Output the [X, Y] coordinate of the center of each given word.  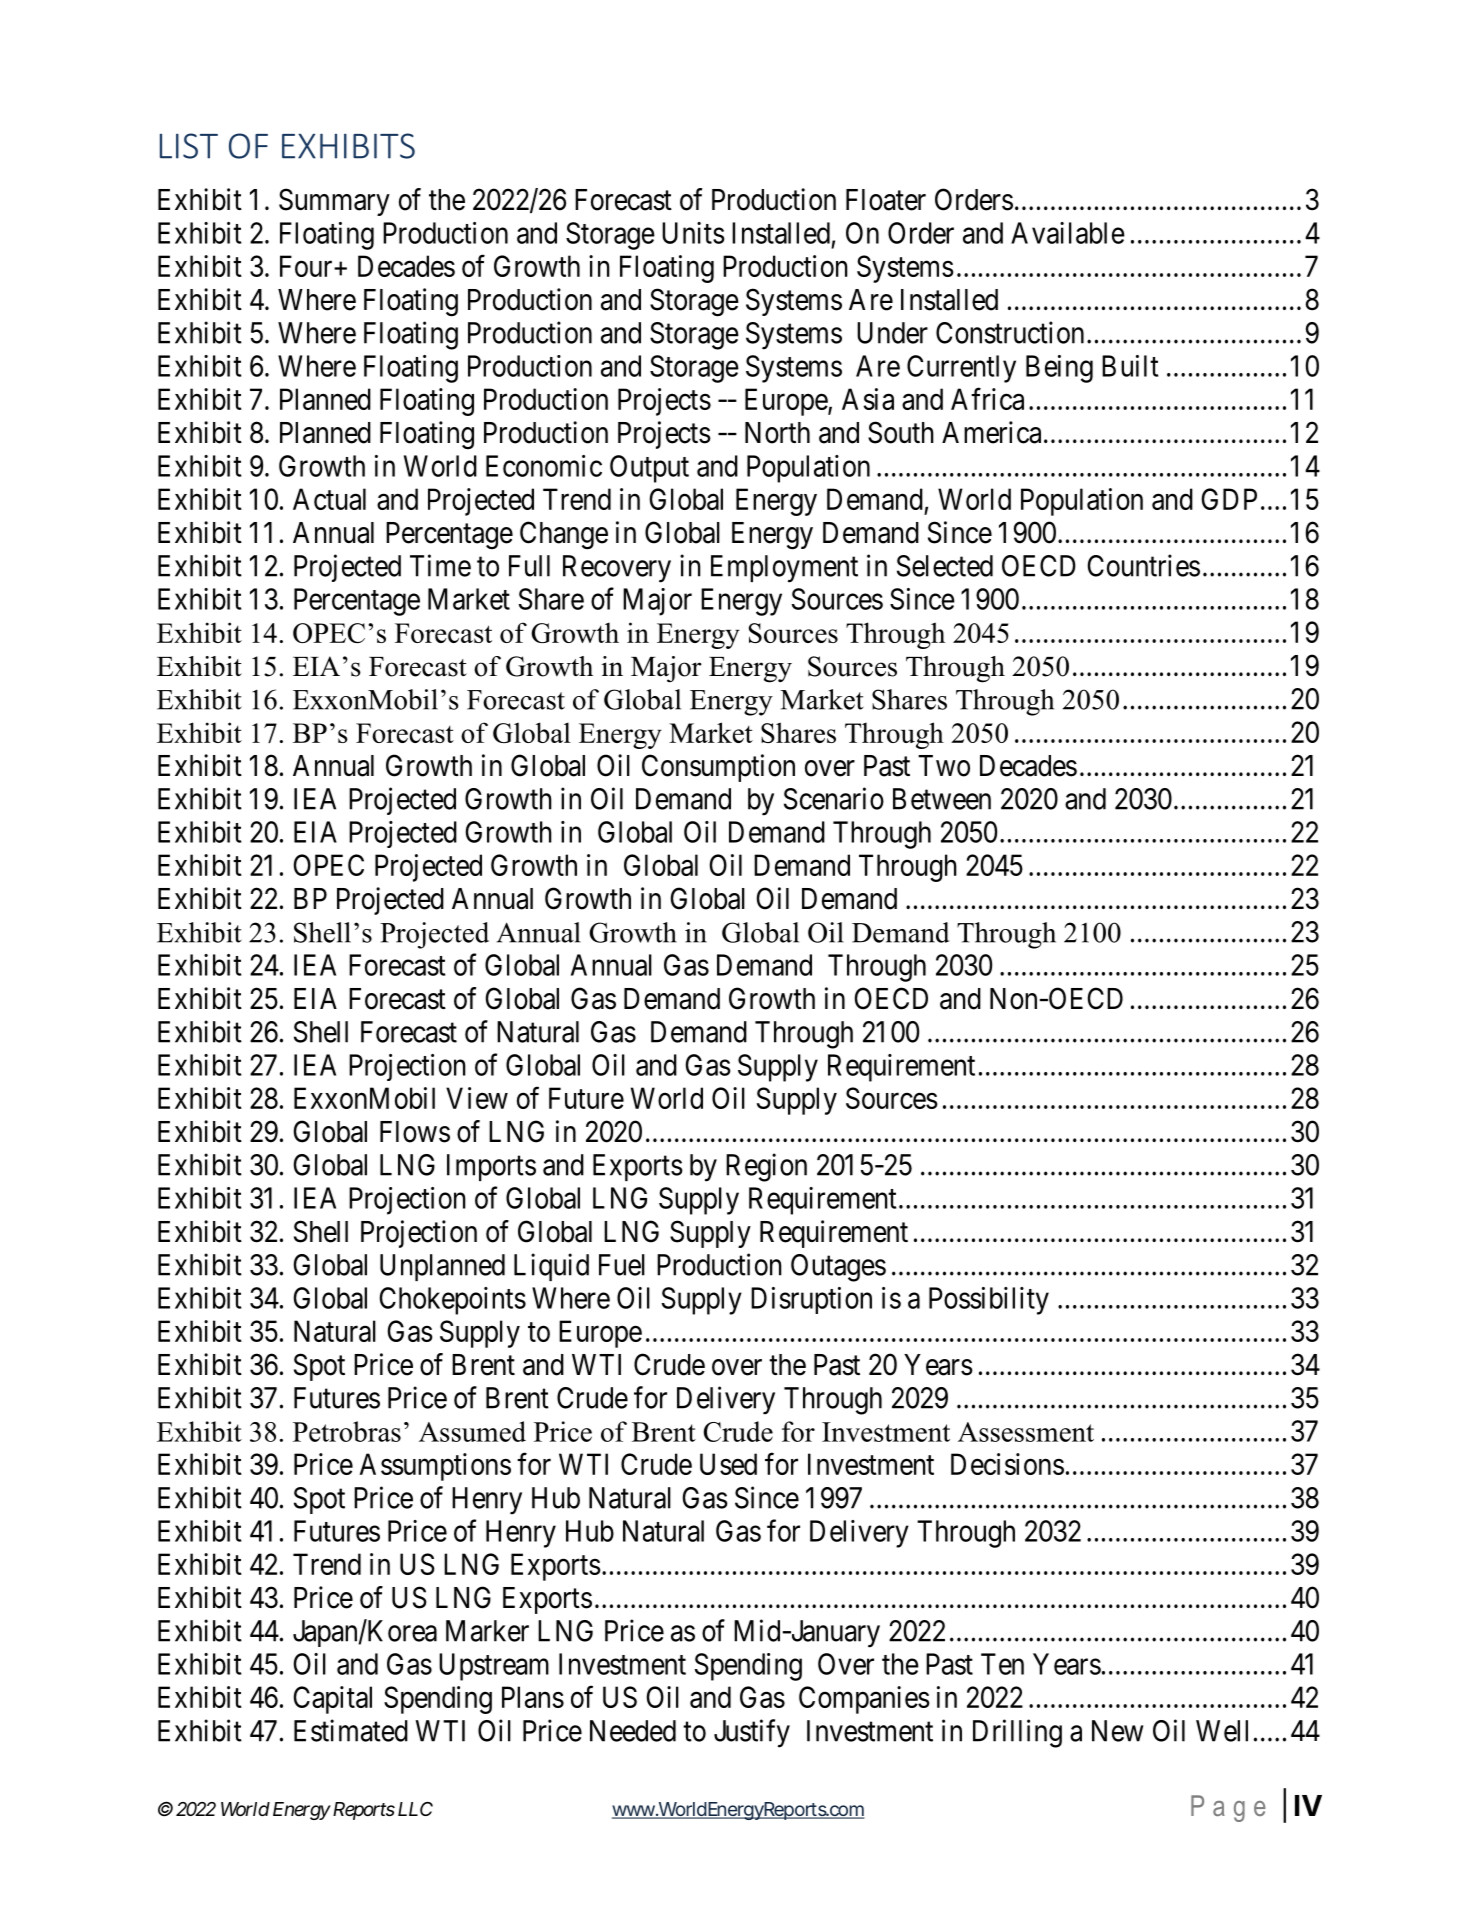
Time [440, 565]
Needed [633, 1731]
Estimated [351, 1730]
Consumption [718, 768]
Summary [334, 202]
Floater [886, 200]
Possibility [989, 1301]
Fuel [622, 1265]
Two [944, 766]
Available [1068, 233]
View [477, 1098]
